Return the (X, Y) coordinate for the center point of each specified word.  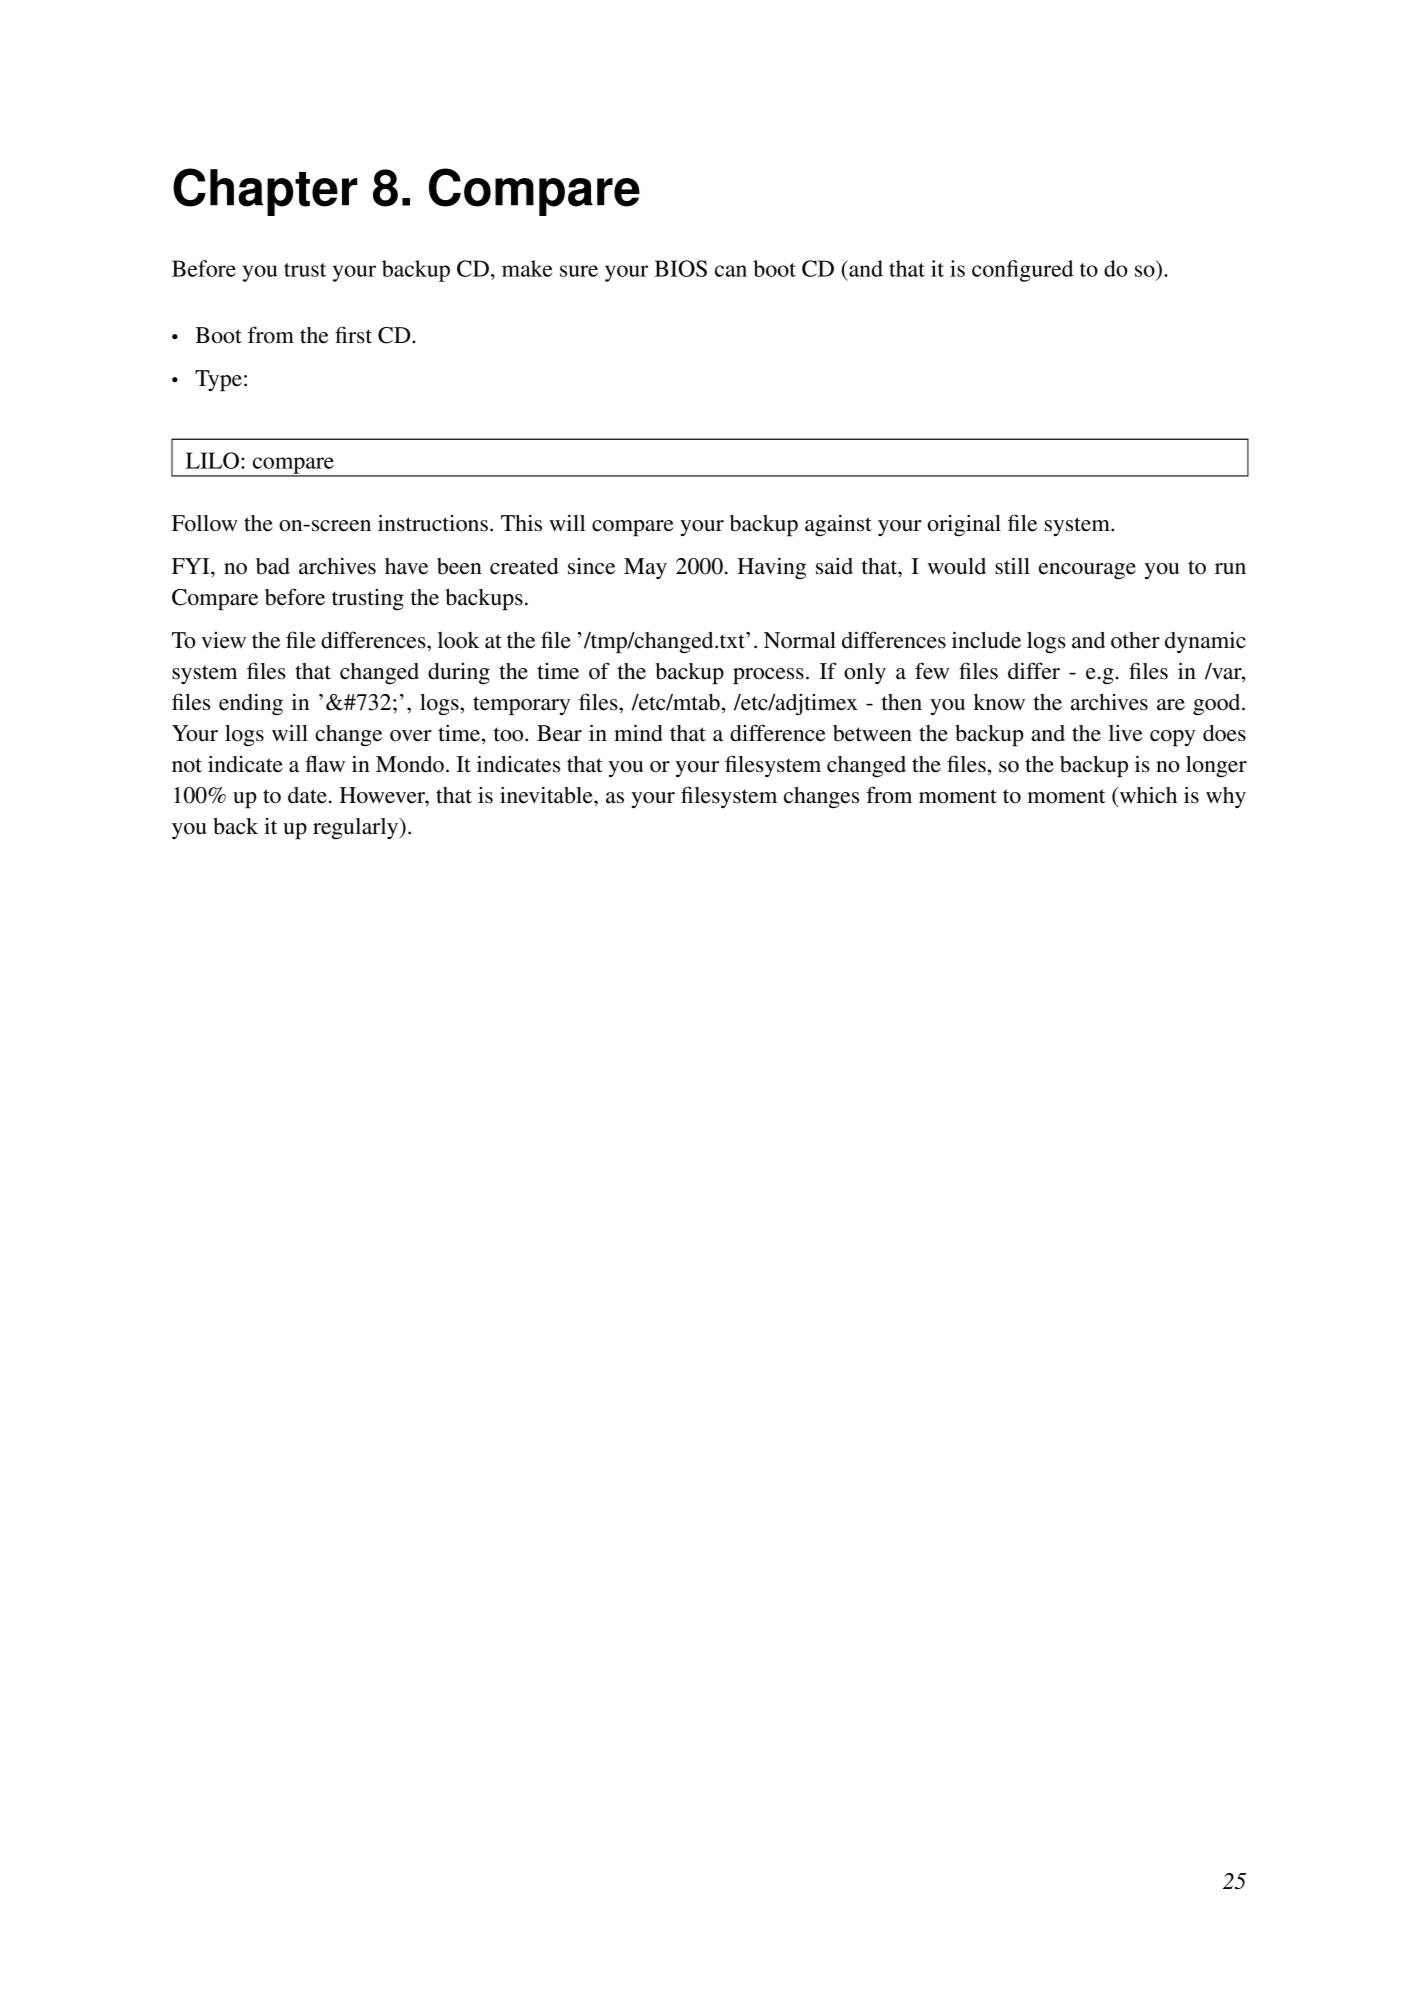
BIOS (680, 268)
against (838, 525)
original (964, 525)
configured (1022, 271)
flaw (325, 764)
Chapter (265, 192)
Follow (204, 523)
